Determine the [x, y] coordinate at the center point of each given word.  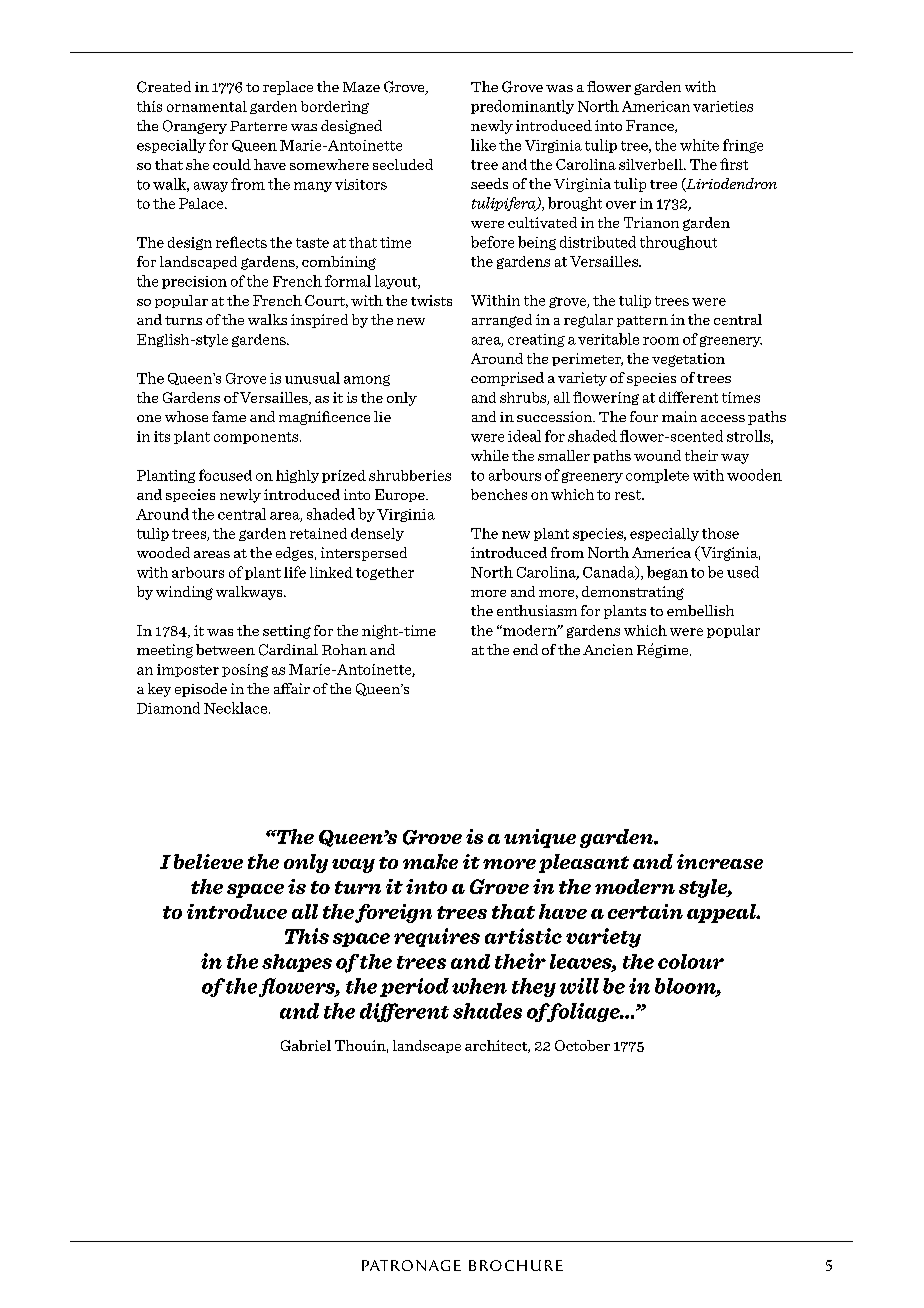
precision [194, 282]
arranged [502, 321]
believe [208, 861]
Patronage [411, 1265]
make [430, 861]
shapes [297, 963]
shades [487, 1011]
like [483, 145]
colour [691, 961]
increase [720, 861]
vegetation [688, 360]
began [667, 573]
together [385, 573]
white [699, 145]
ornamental [207, 106]
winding [184, 593]
